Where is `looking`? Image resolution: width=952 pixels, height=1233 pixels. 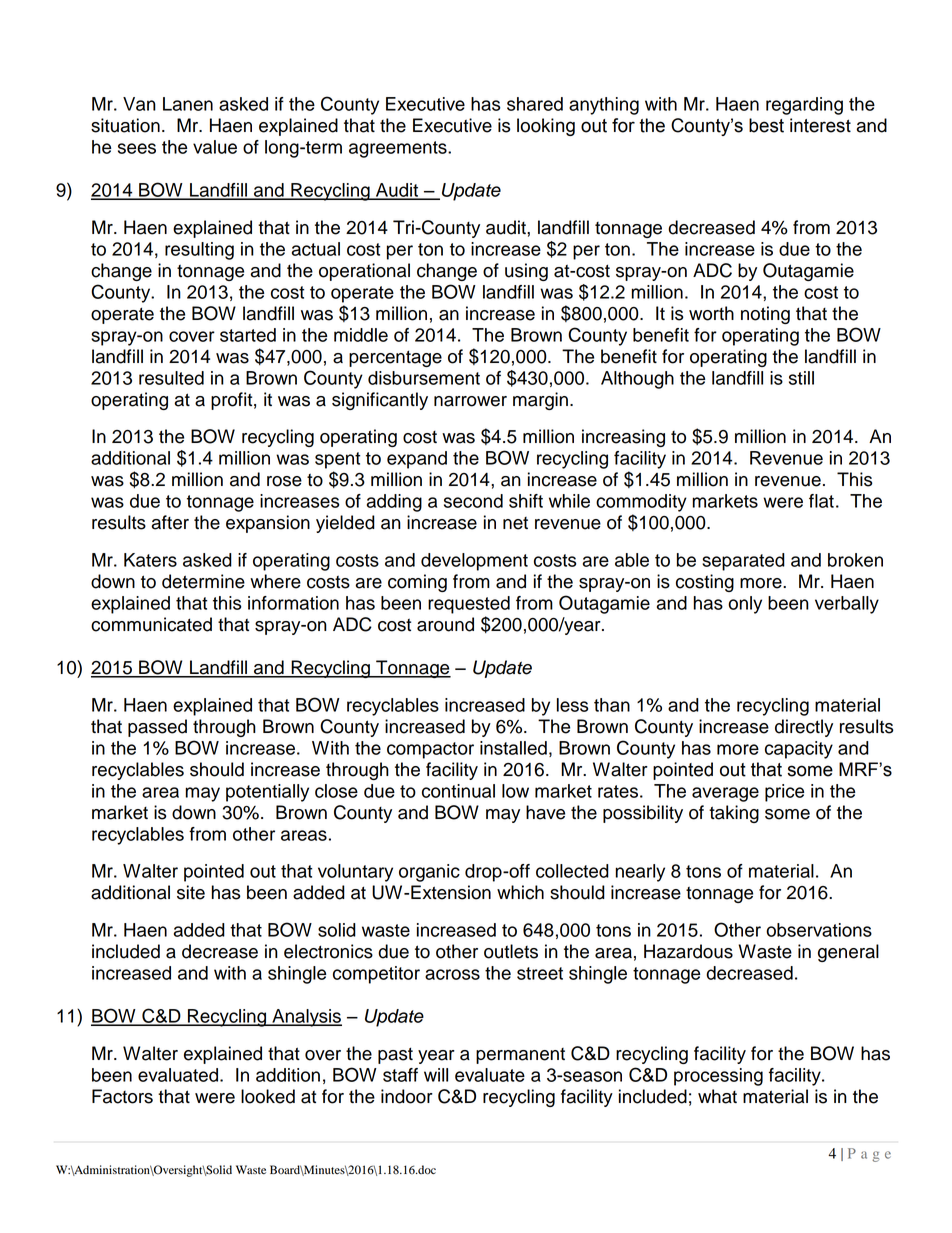 looking is located at coordinates (546, 127).
